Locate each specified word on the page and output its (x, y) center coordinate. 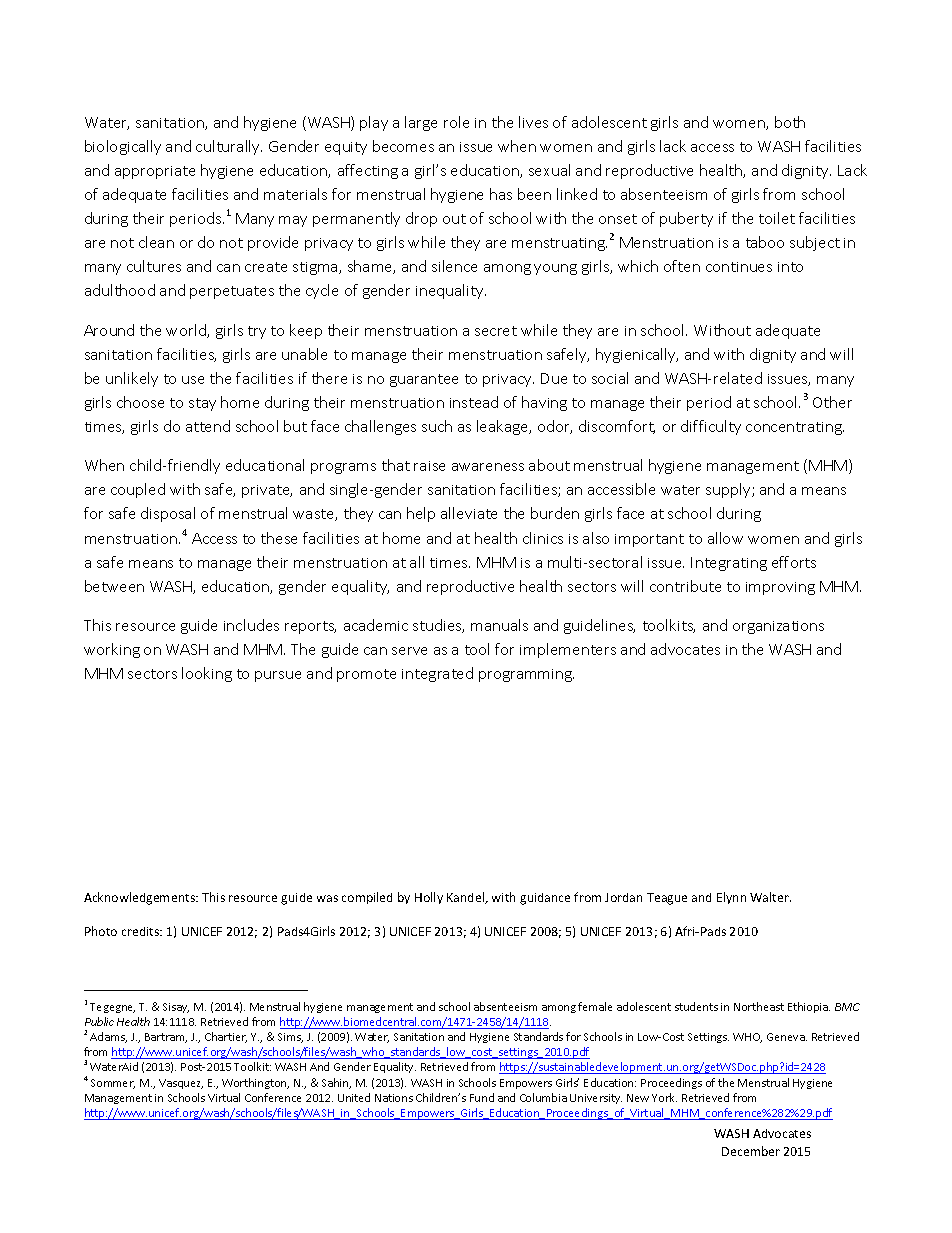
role (456, 122)
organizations (778, 627)
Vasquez (181, 1084)
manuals (499, 625)
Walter (770, 897)
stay (202, 404)
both (790, 122)
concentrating (795, 428)
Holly (429, 898)
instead (474, 402)
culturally (229, 147)
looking (207, 674)
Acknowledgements (141, 898)
